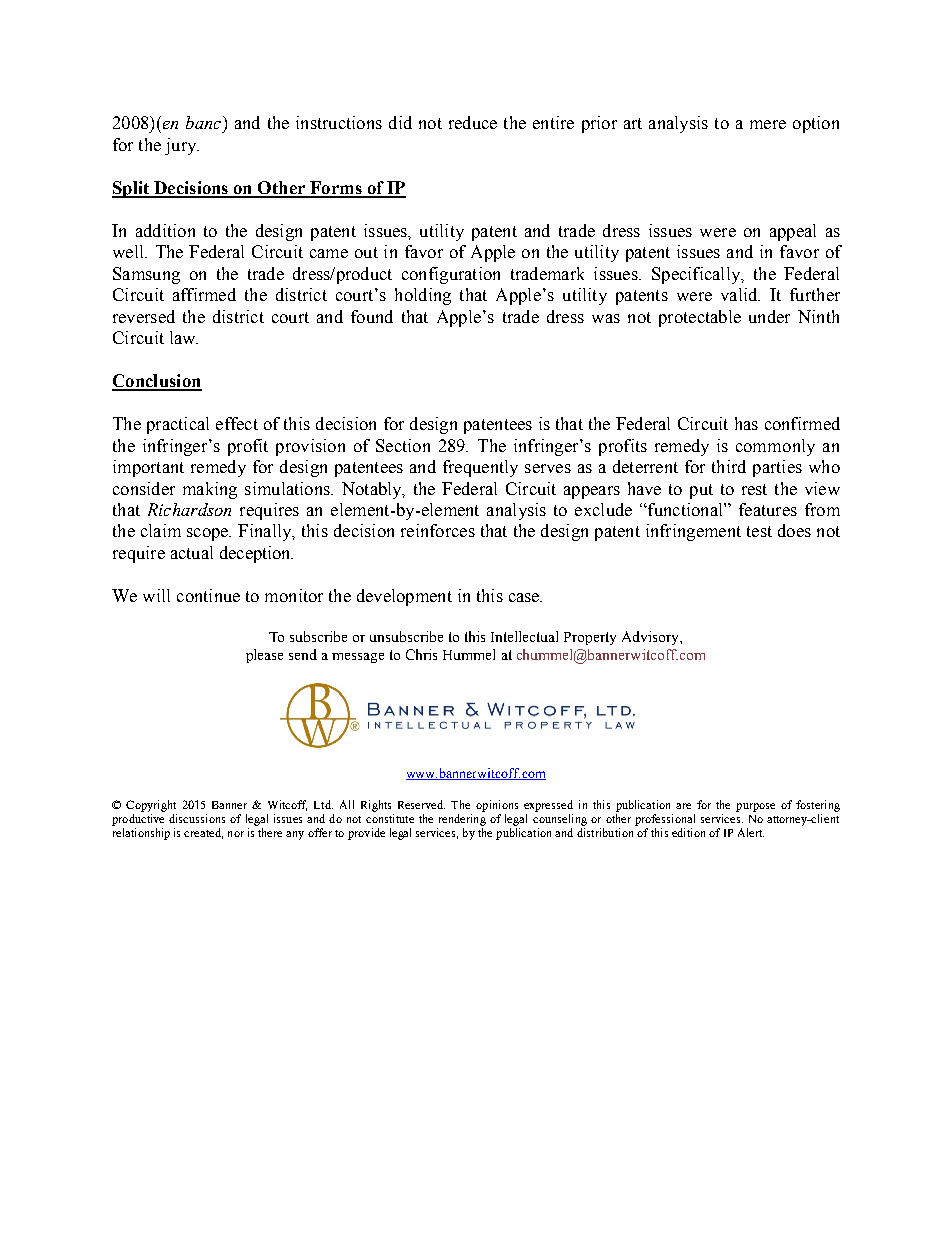 The image size is (952, 1233). I want to click on making, so click(210, 490).
